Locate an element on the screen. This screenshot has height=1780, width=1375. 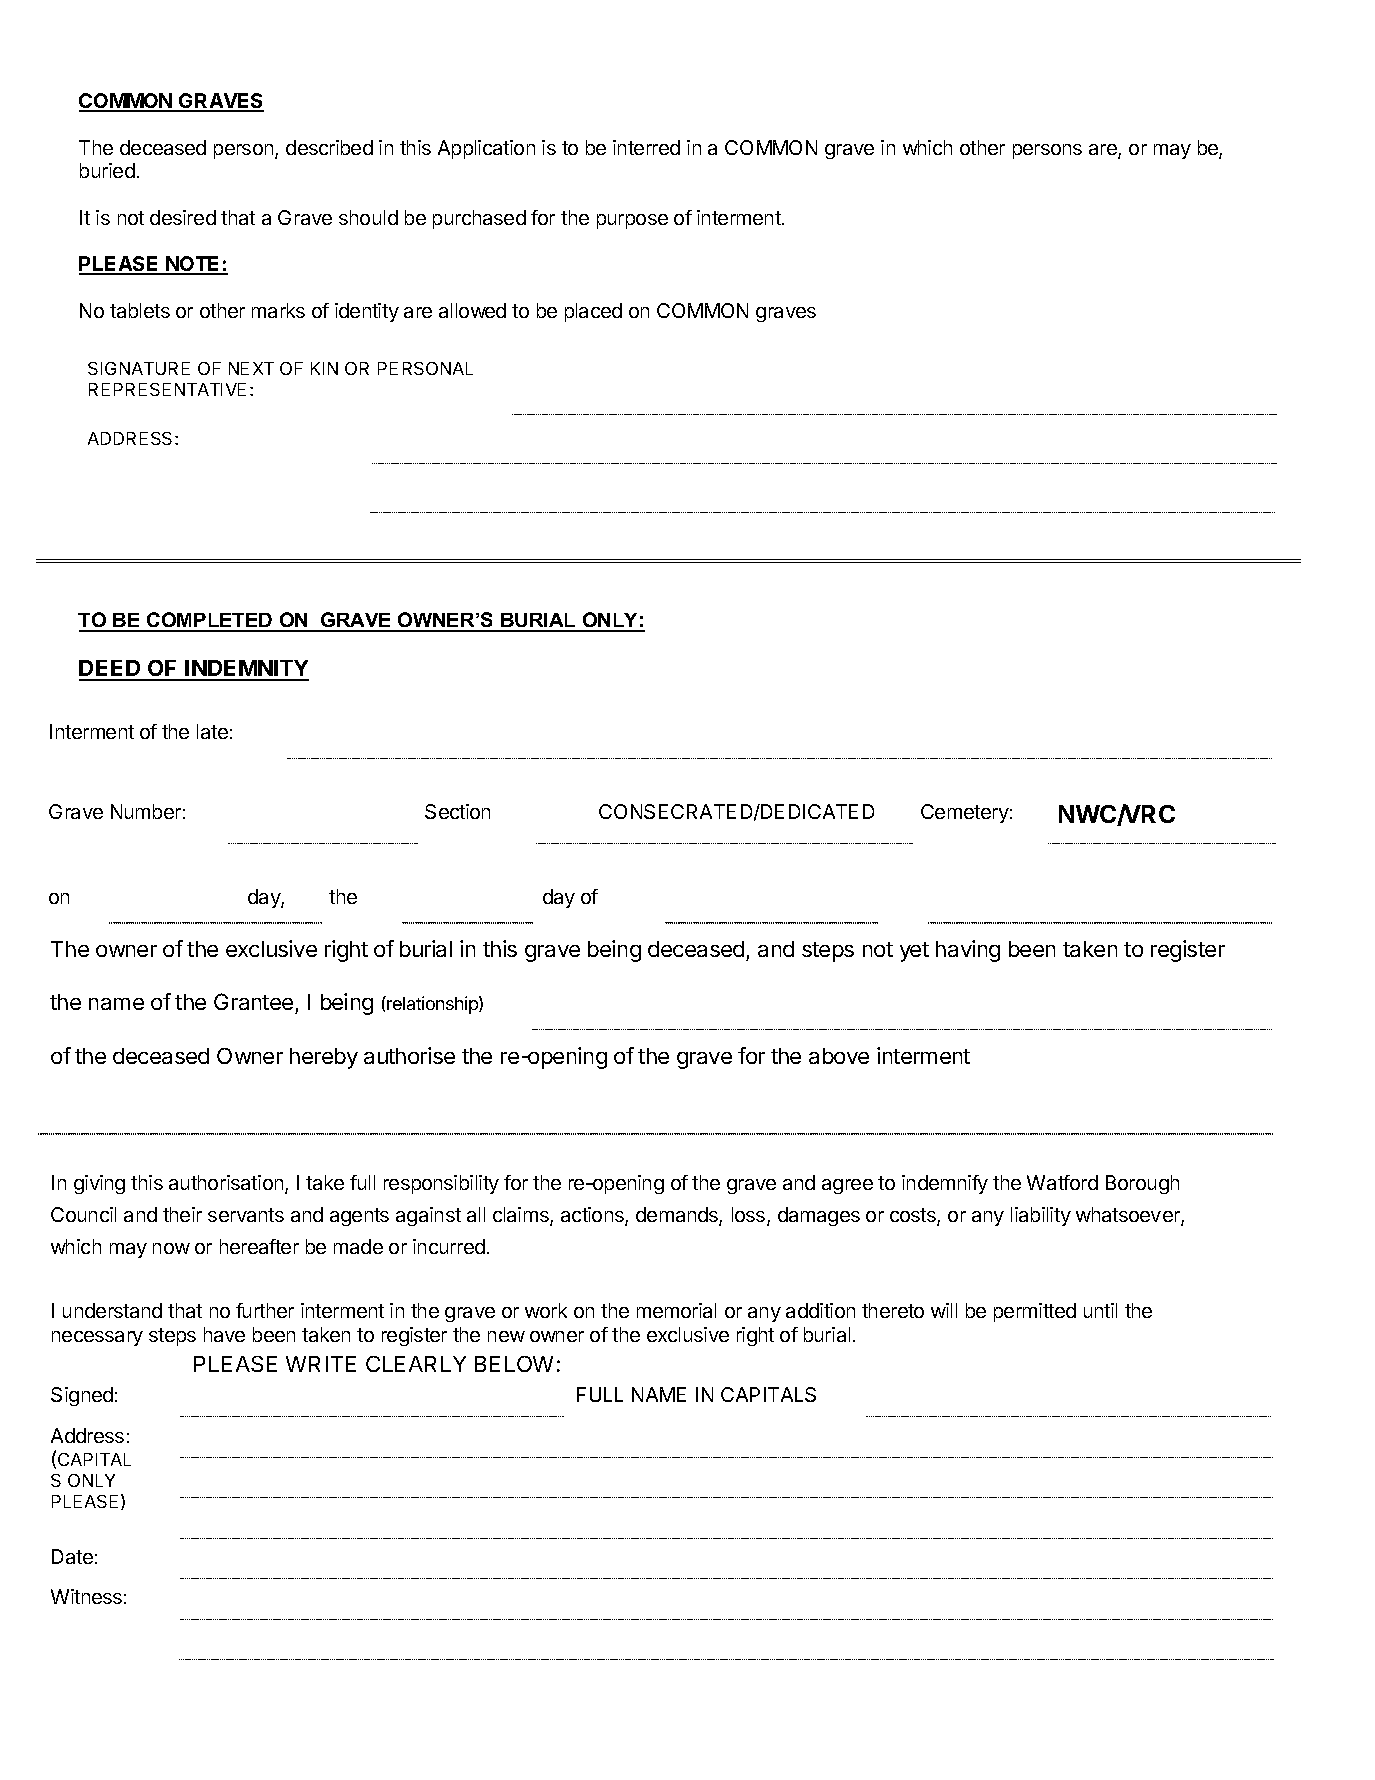
yet is located at coordinates (914, 952).
